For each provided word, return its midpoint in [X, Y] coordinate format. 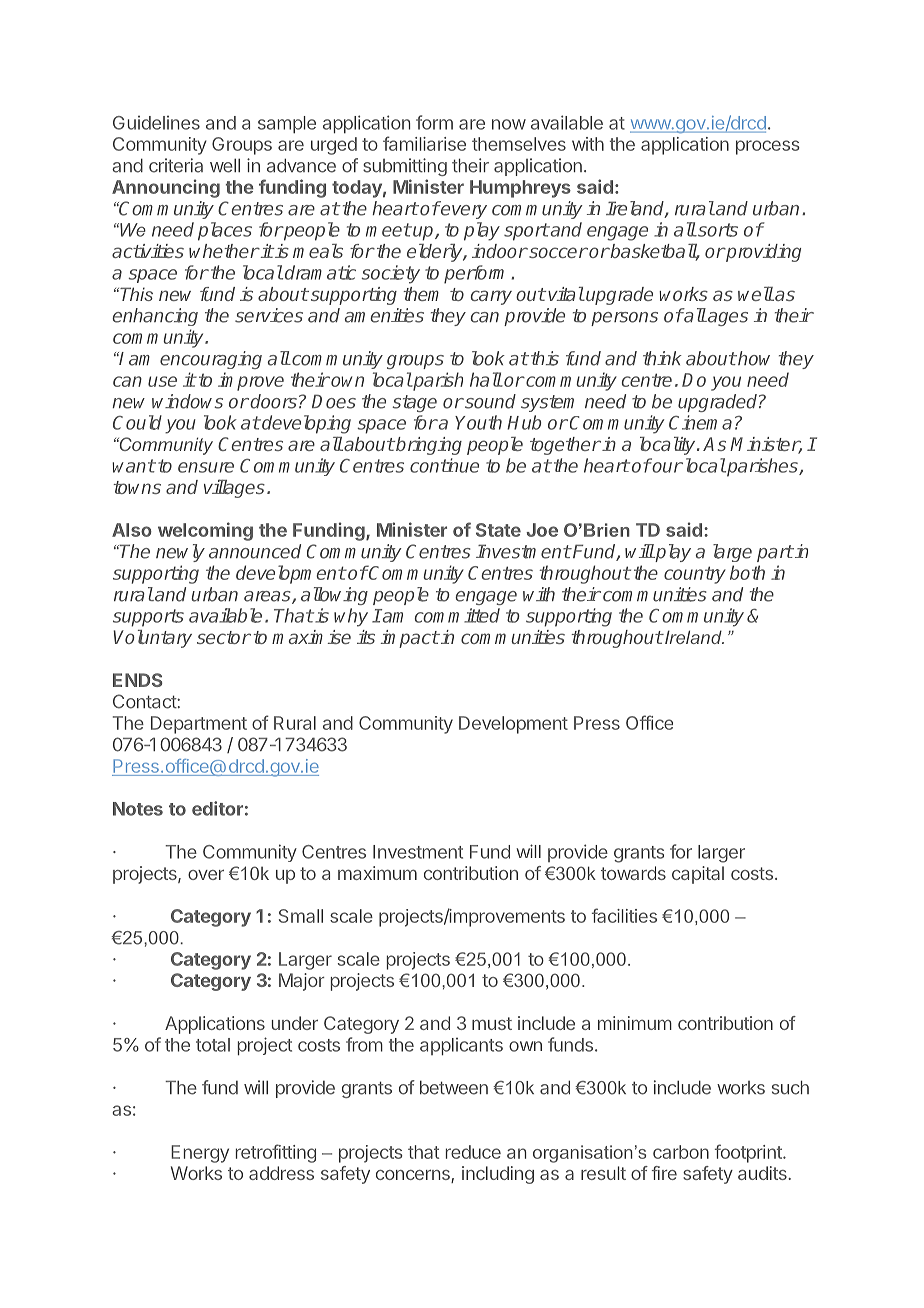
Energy [200, 1154]
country [695, 575]
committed [457, 615]
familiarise [424, 143]
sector [224, 637]
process [768, 147]
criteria [176, 165]
